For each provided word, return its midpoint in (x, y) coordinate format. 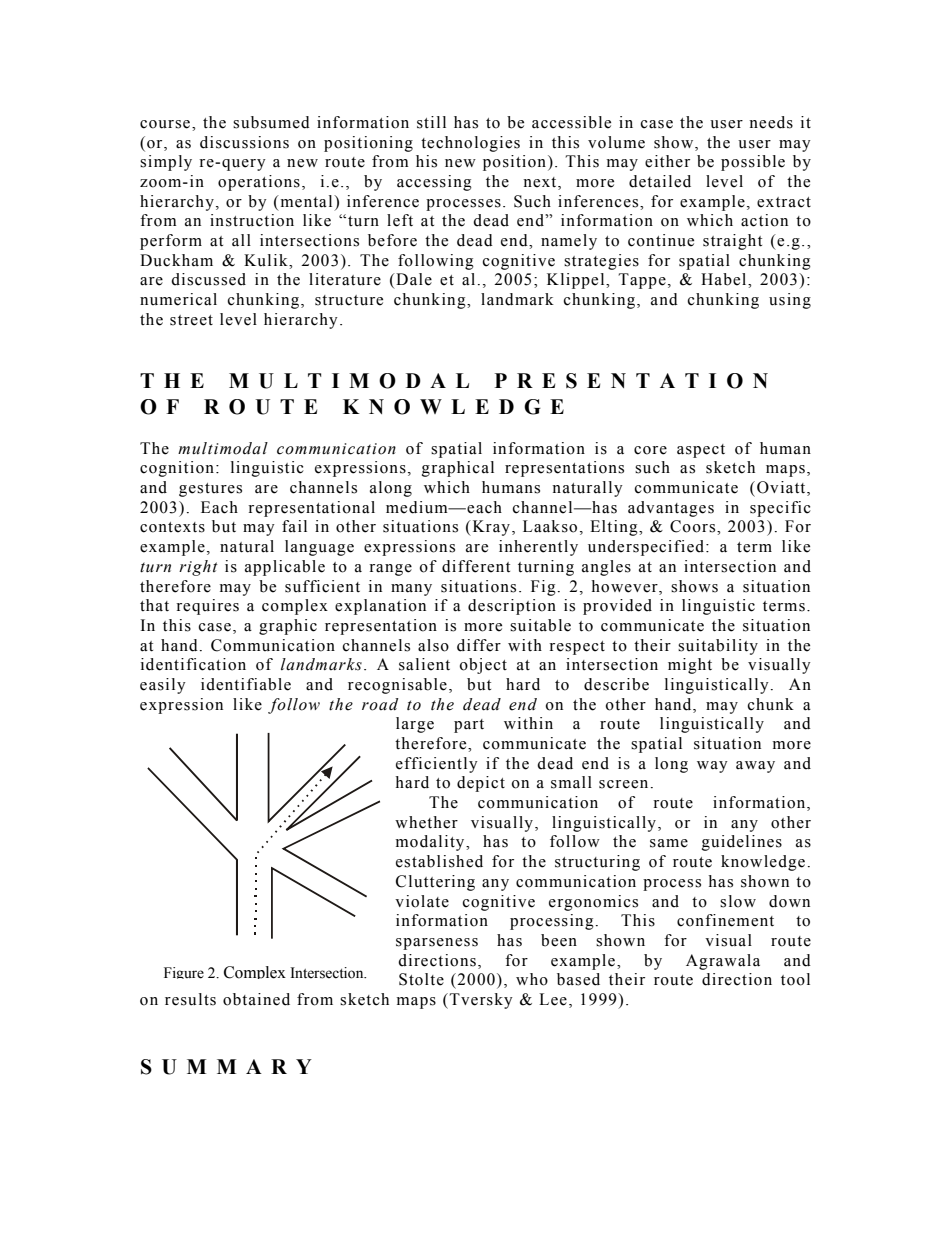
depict (481, 784)
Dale (413, 279)
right (198, 568)
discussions (244, 142)
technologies (470, 144)
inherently (538, 548)
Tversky (481, 1001)
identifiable (246, 684)
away (755, 767)
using (790, 301)
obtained (256, 999)
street (191, 320)
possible (753, 163)
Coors (694, 526)
